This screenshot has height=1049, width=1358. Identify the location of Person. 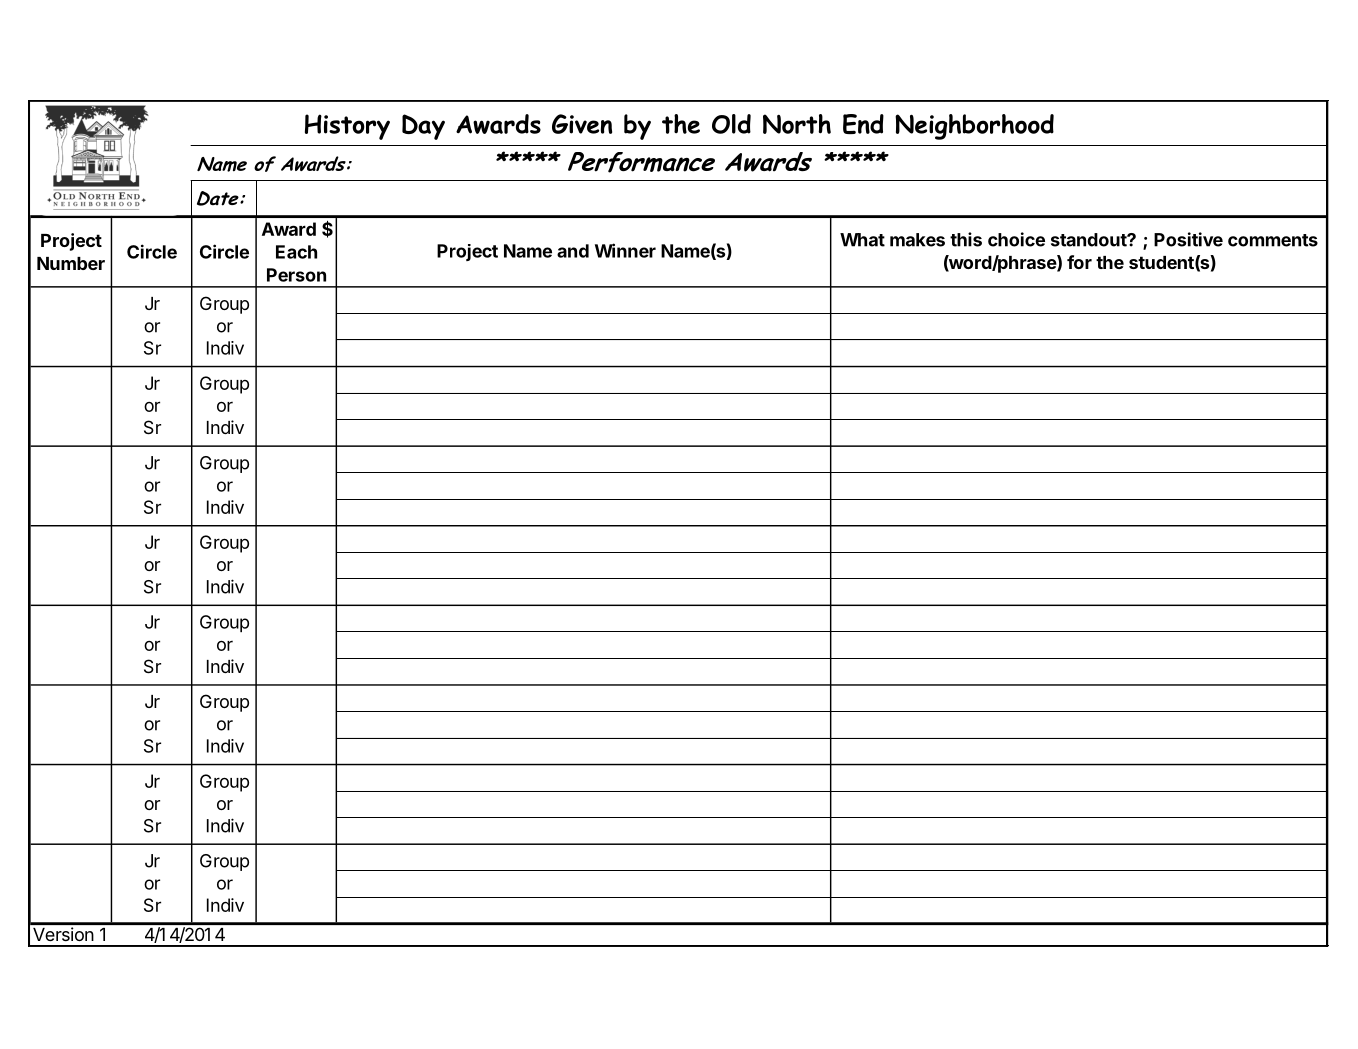
(296, 275).
